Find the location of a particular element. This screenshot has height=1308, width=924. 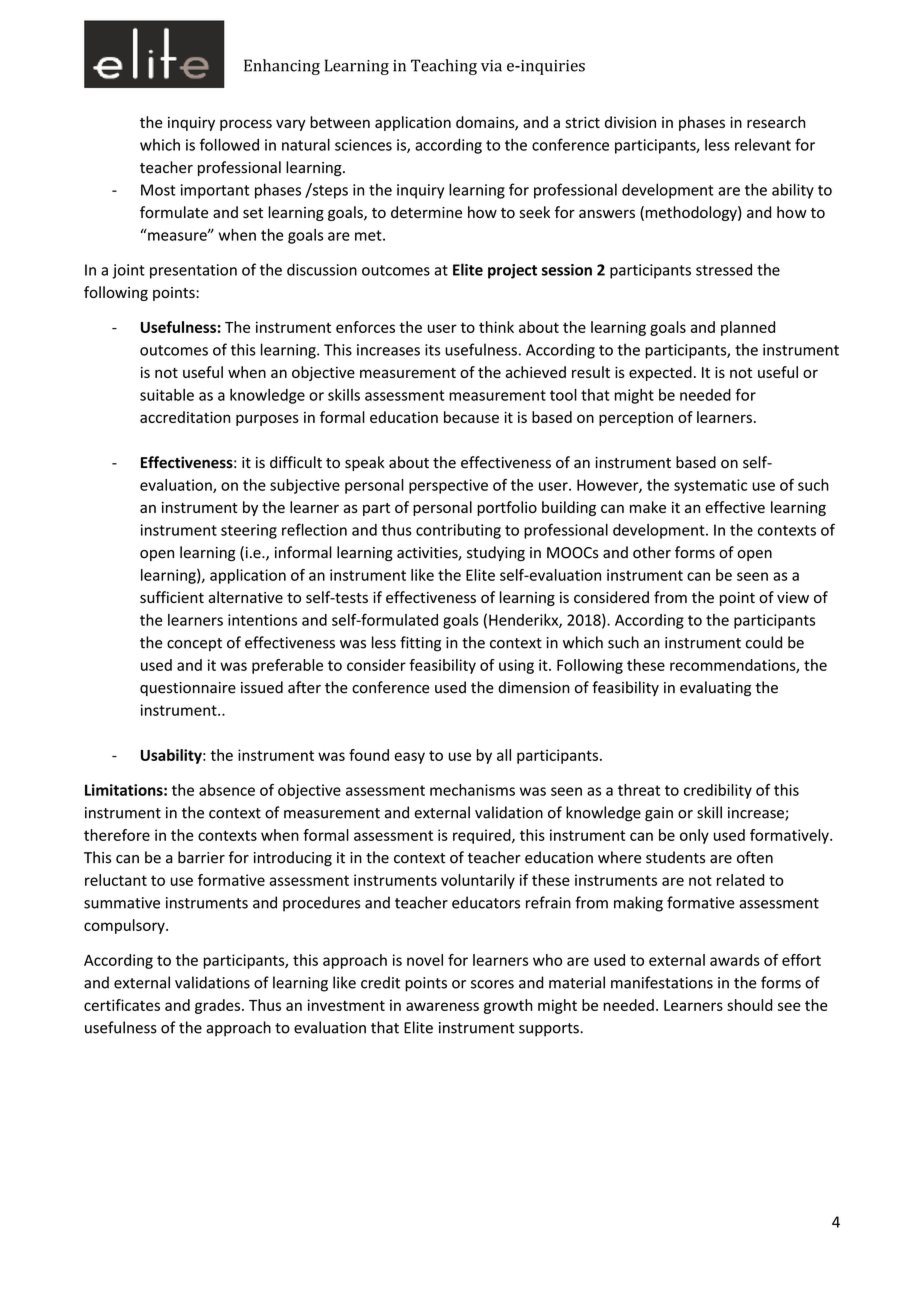

using is located at coordinates (516, 666).
